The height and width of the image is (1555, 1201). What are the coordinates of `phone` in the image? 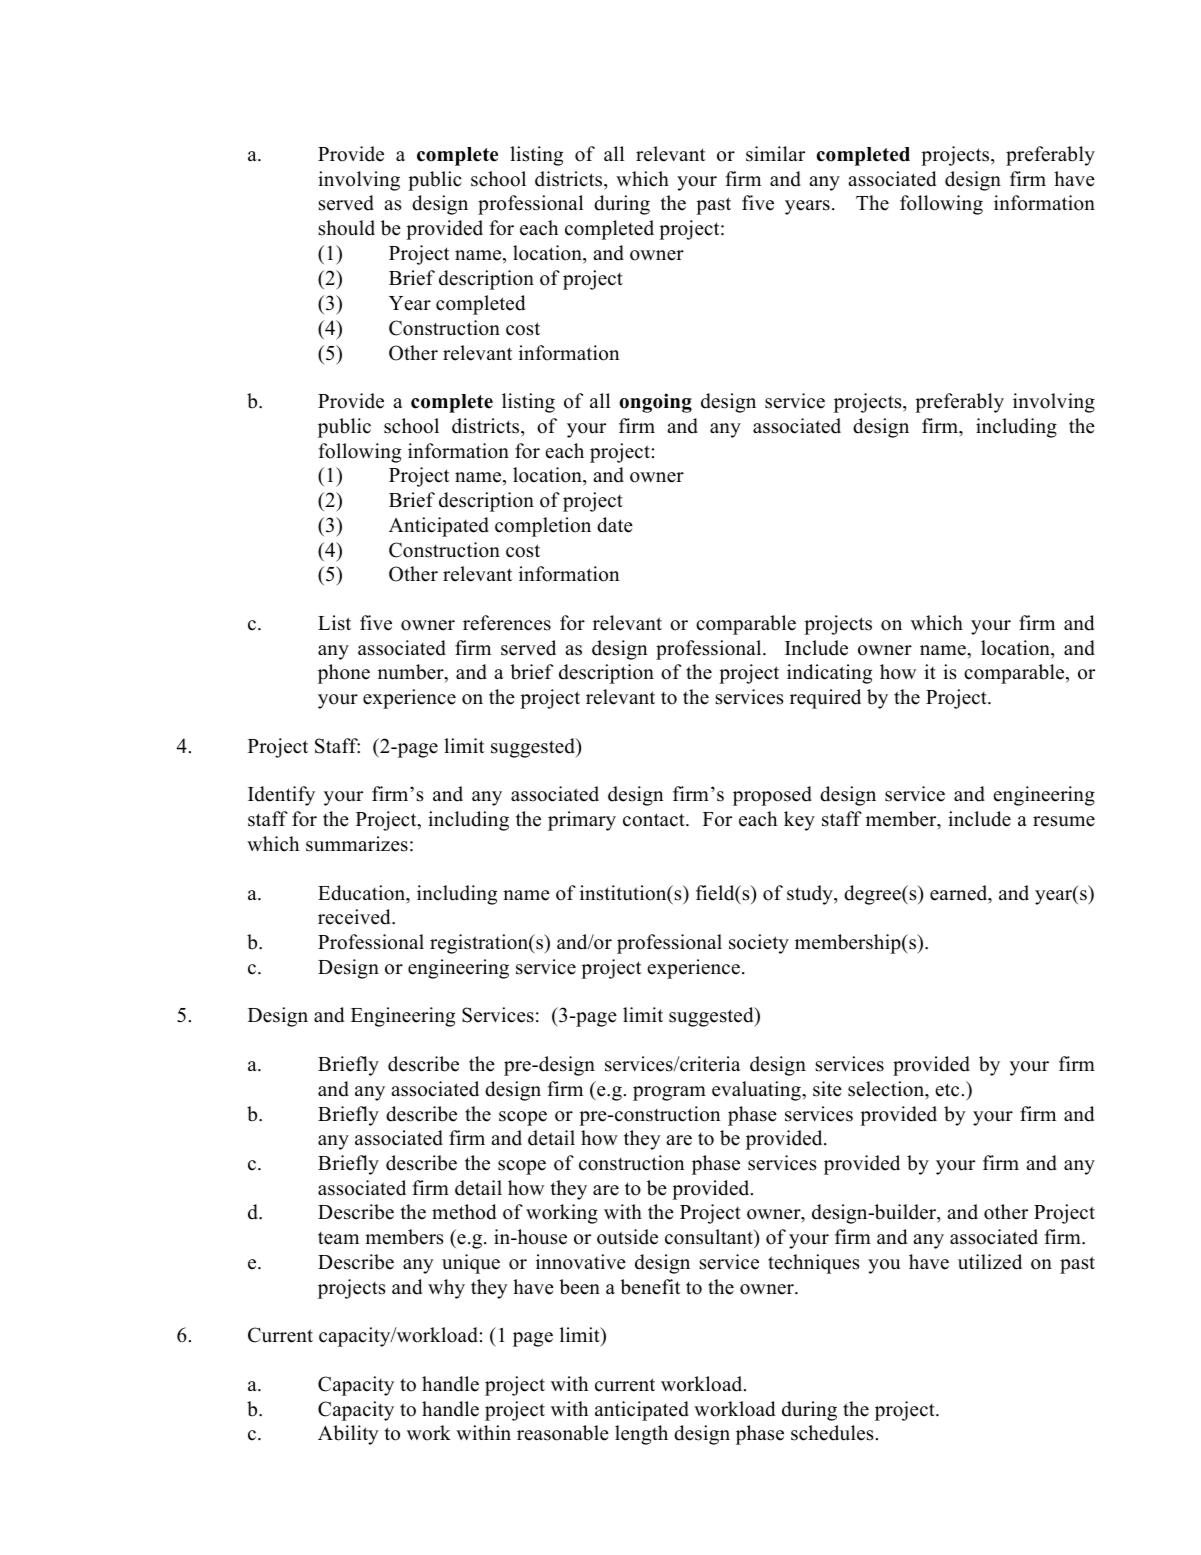 It's located at (344, 674).
